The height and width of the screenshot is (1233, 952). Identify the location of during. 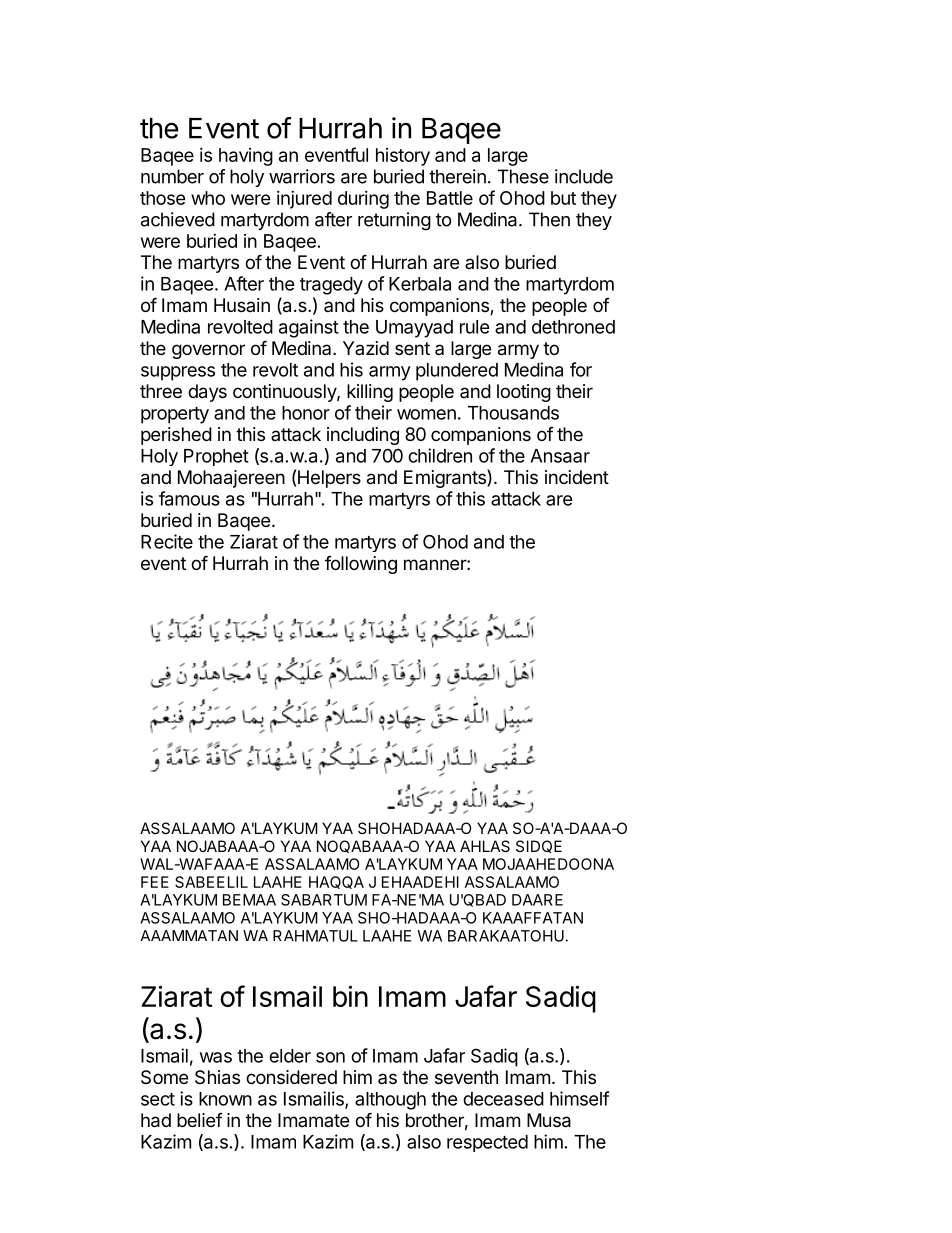
(363, 200).
